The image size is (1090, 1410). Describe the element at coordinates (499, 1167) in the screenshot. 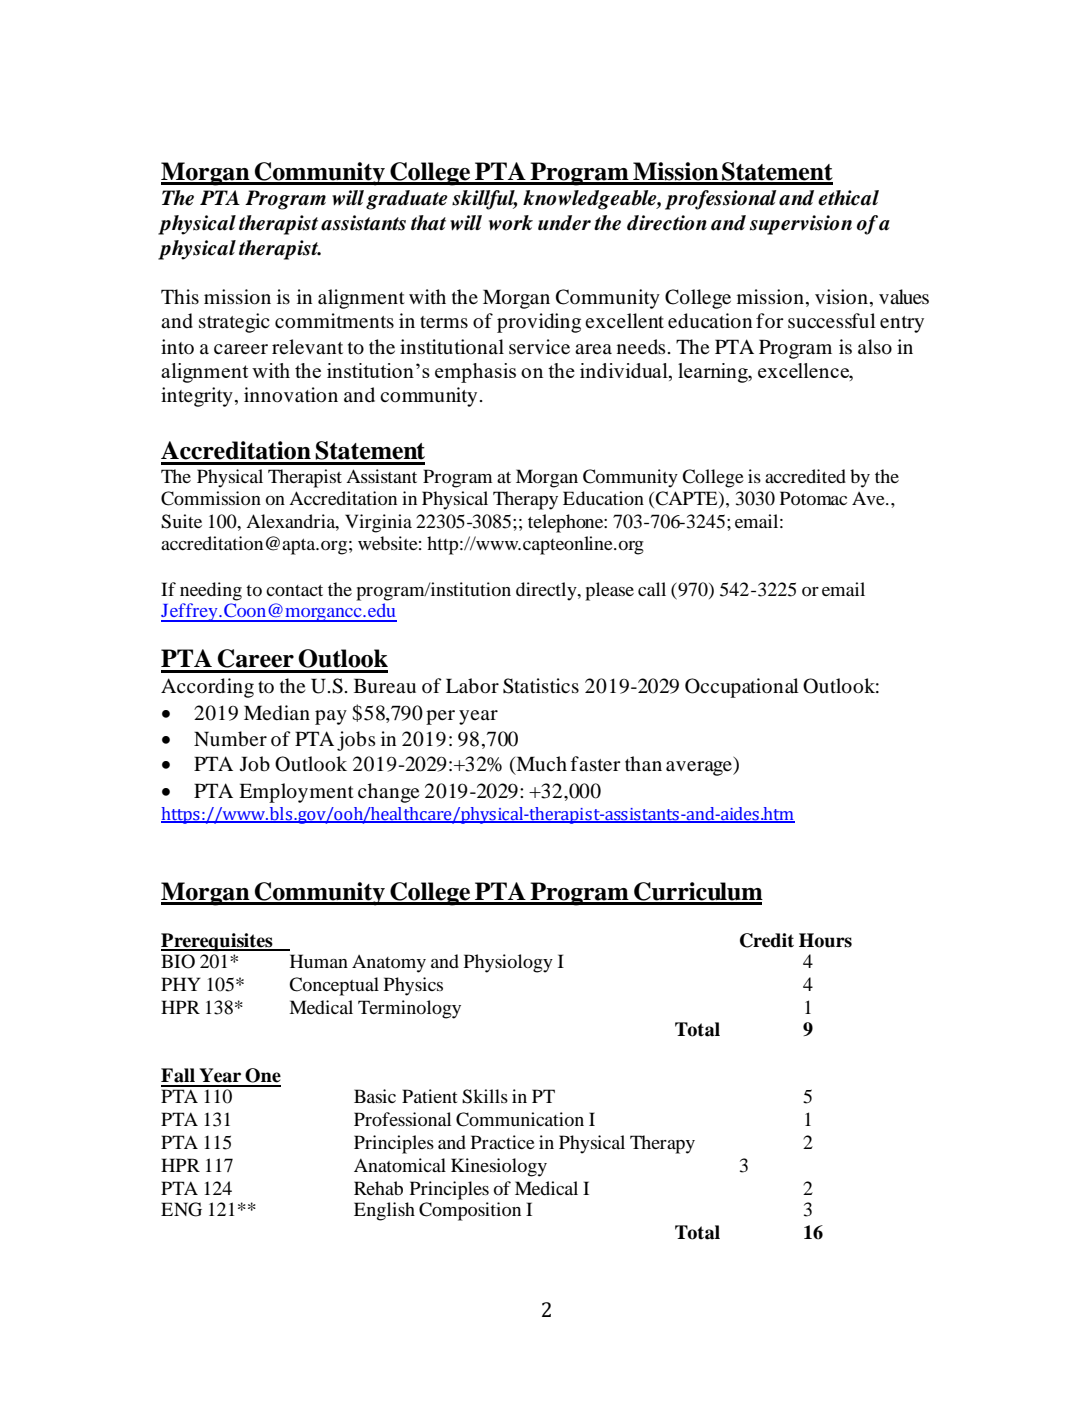

I see `Kinesiology` at that location.
